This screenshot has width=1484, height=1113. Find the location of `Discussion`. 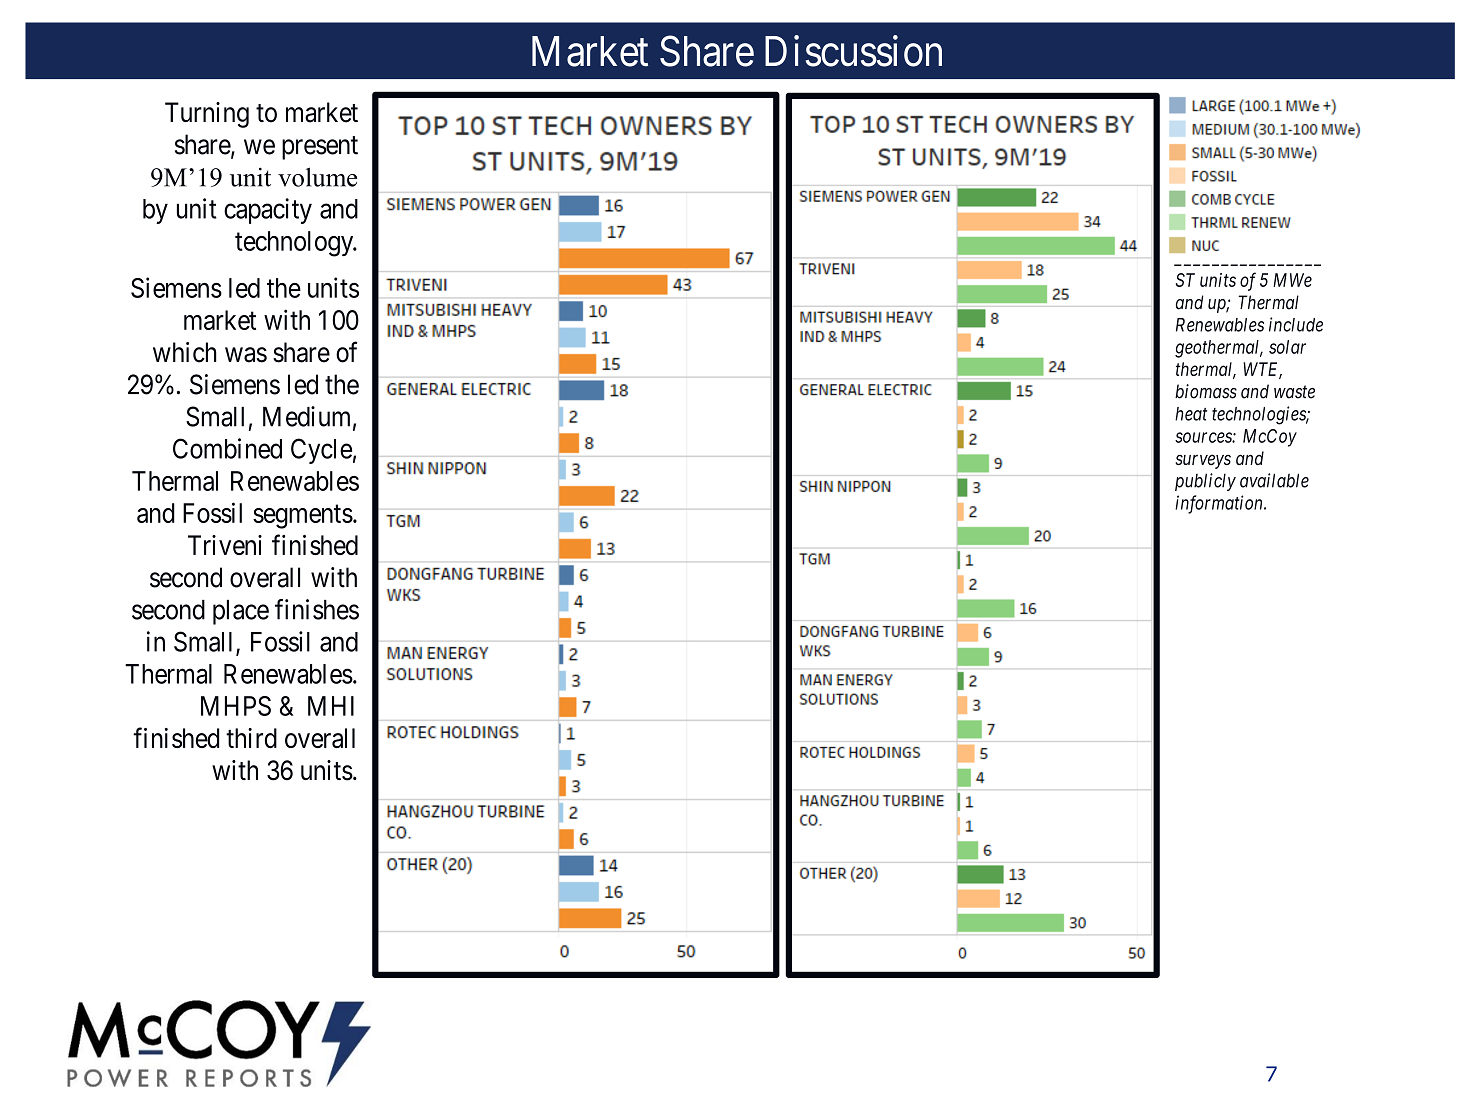

Discussion is located at coordinates (853, 51).
